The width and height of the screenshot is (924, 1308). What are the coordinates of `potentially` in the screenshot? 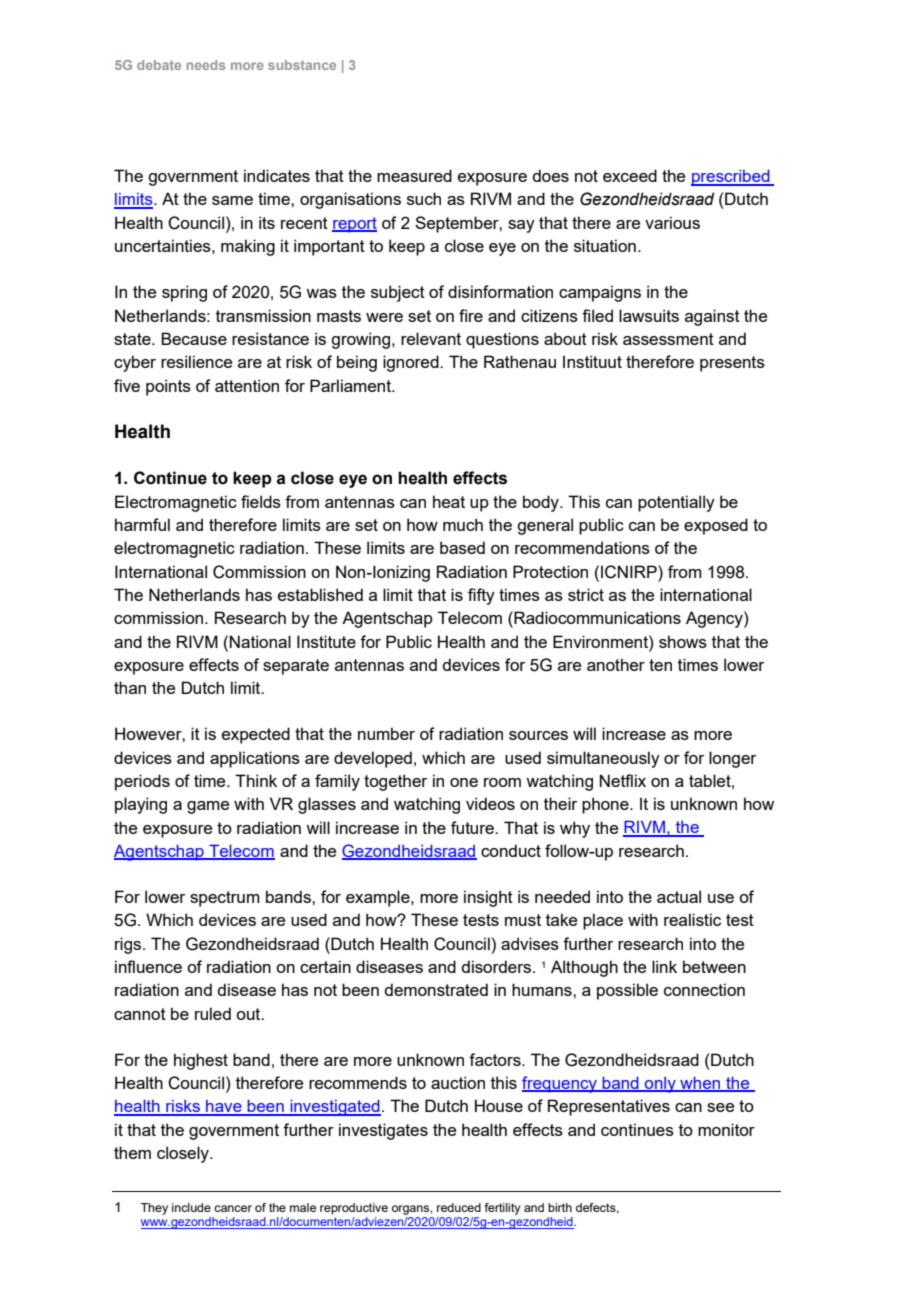 It's located at (676, 503).
